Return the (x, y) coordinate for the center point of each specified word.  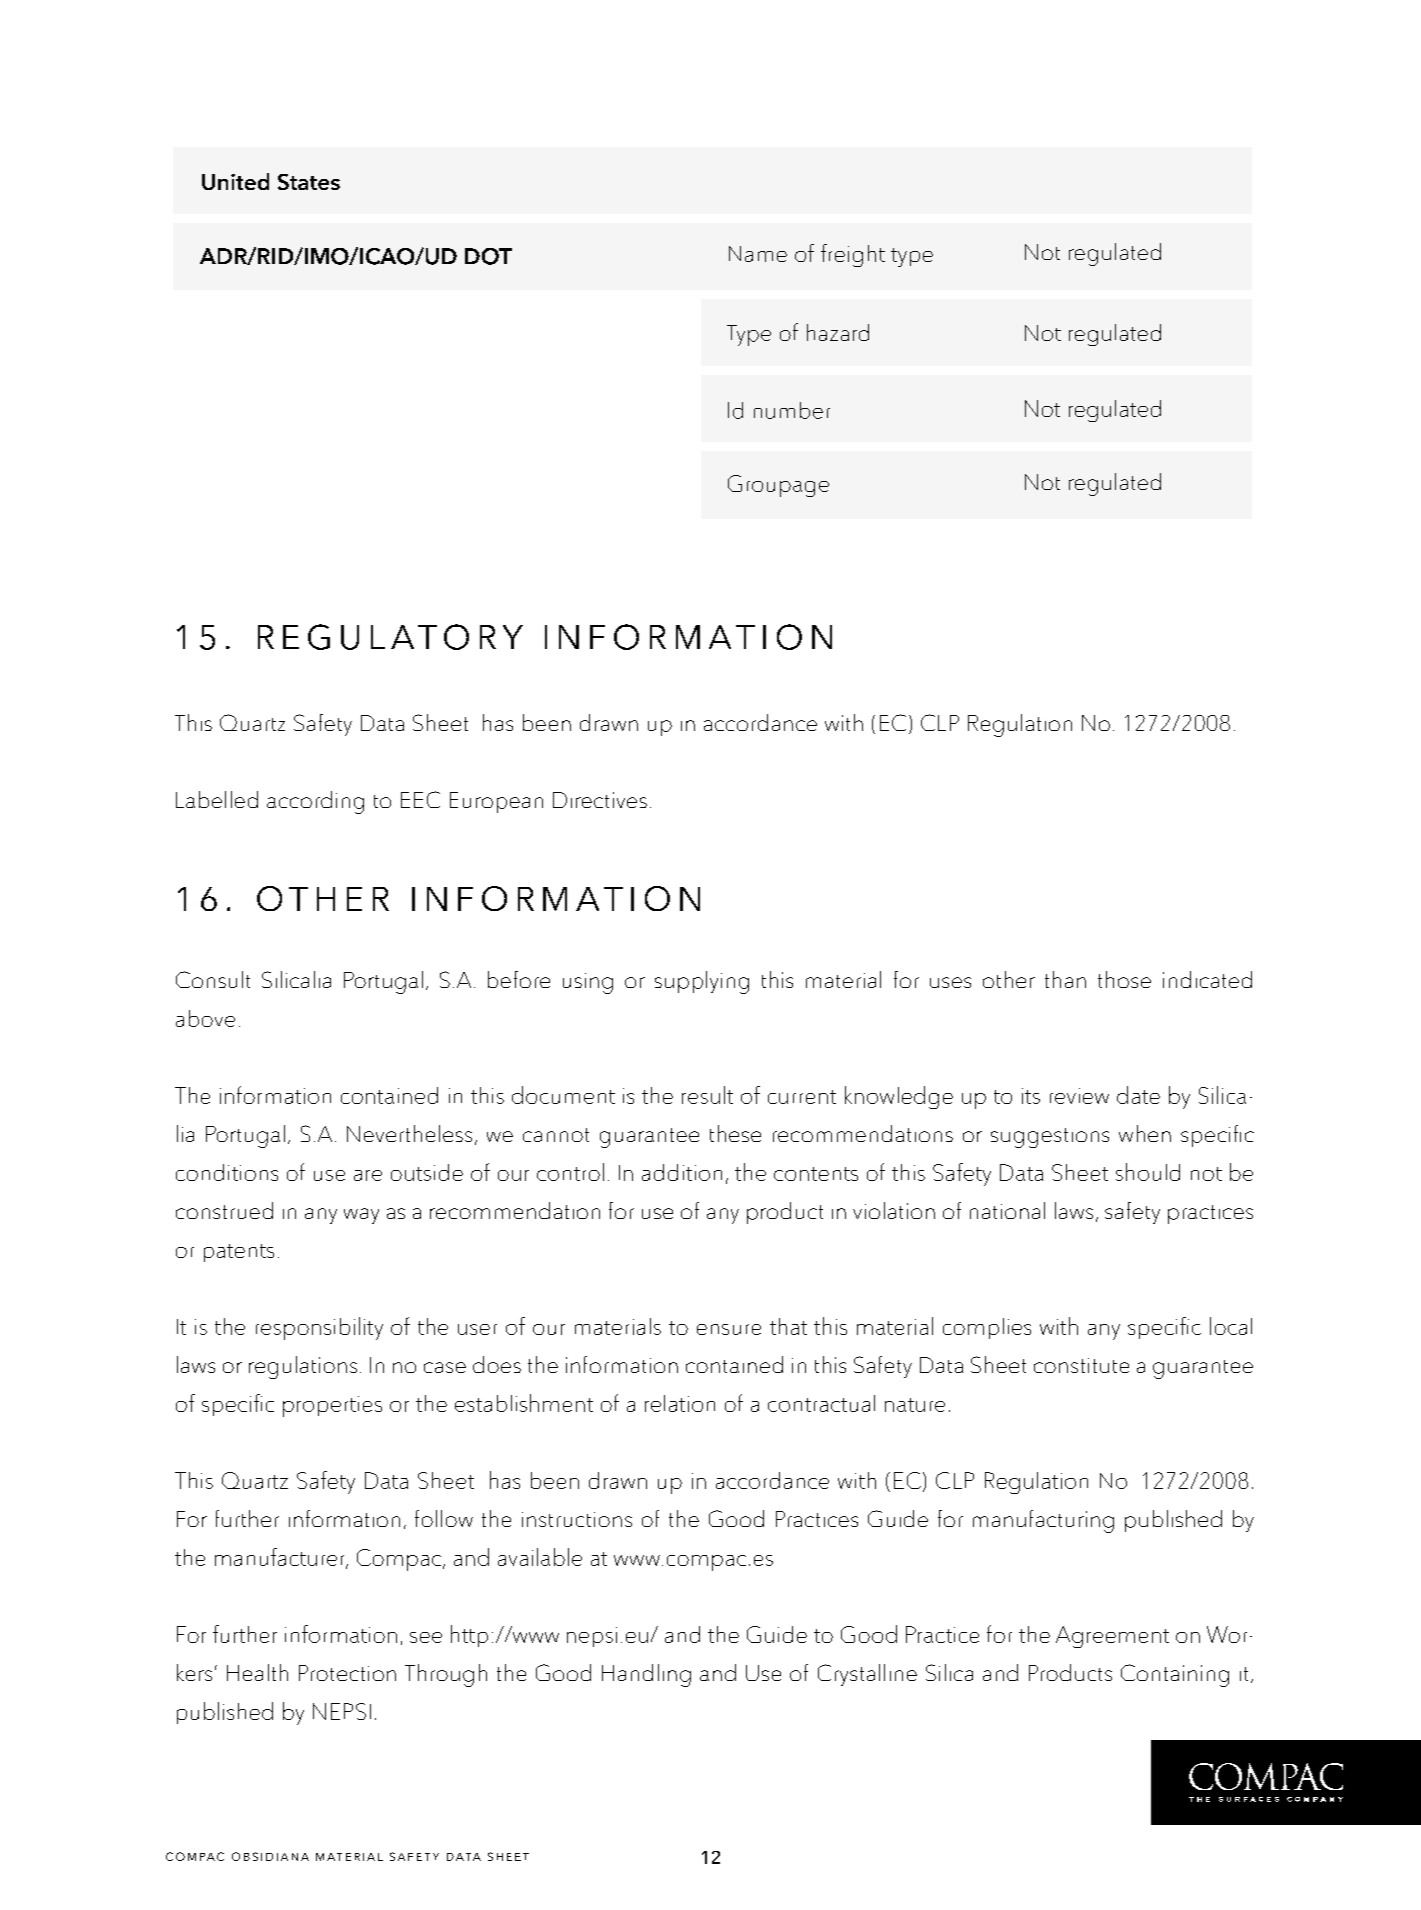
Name (758, 254)
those (1124, 979)
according (315, 802)
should (1148, 1172)
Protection (347, 1673)
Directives (600, 800)
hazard (838, 332)
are (368, 1175)
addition (682, 1172)
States (309, 182)
